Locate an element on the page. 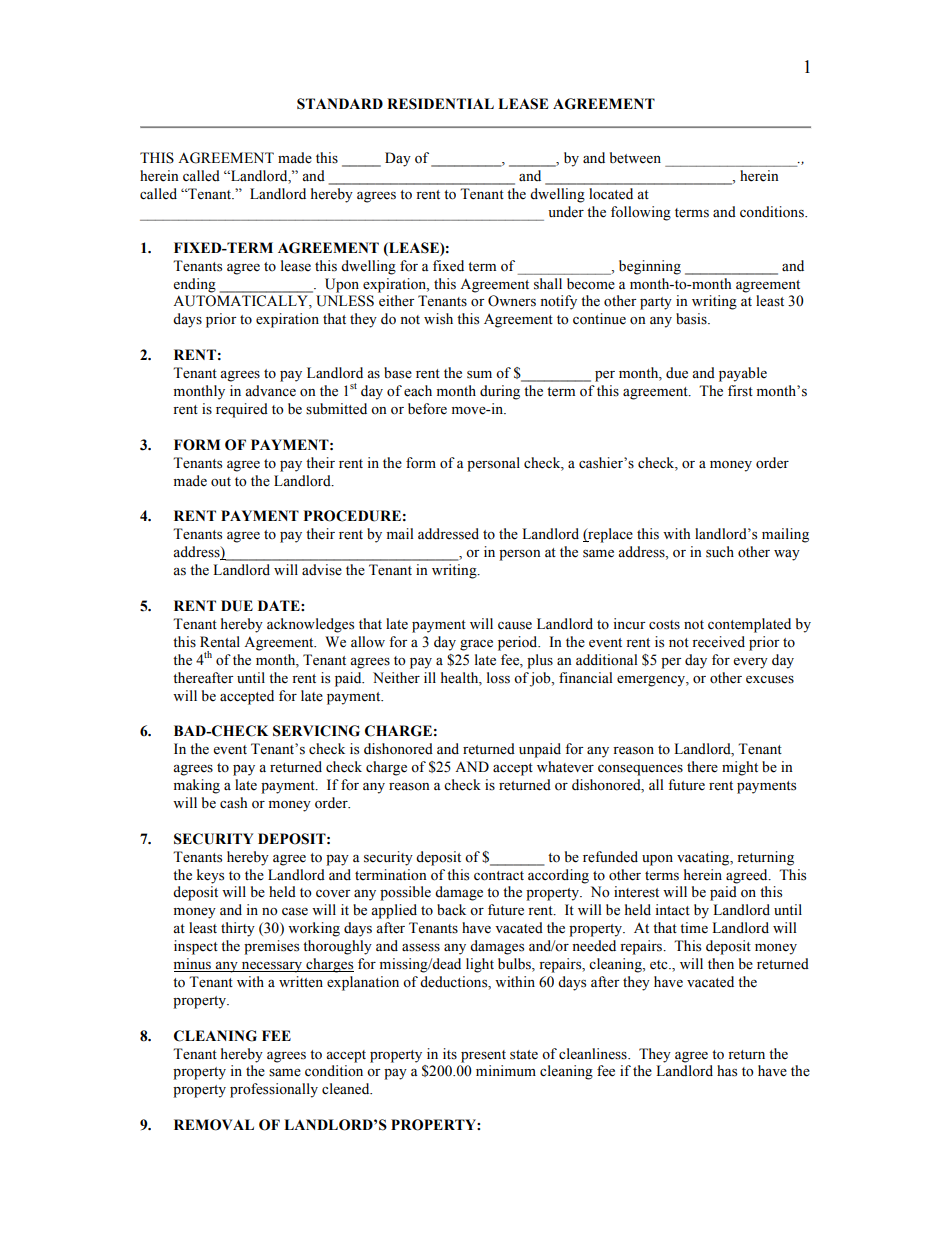  professionally is located at coordinates (274, 1090).
